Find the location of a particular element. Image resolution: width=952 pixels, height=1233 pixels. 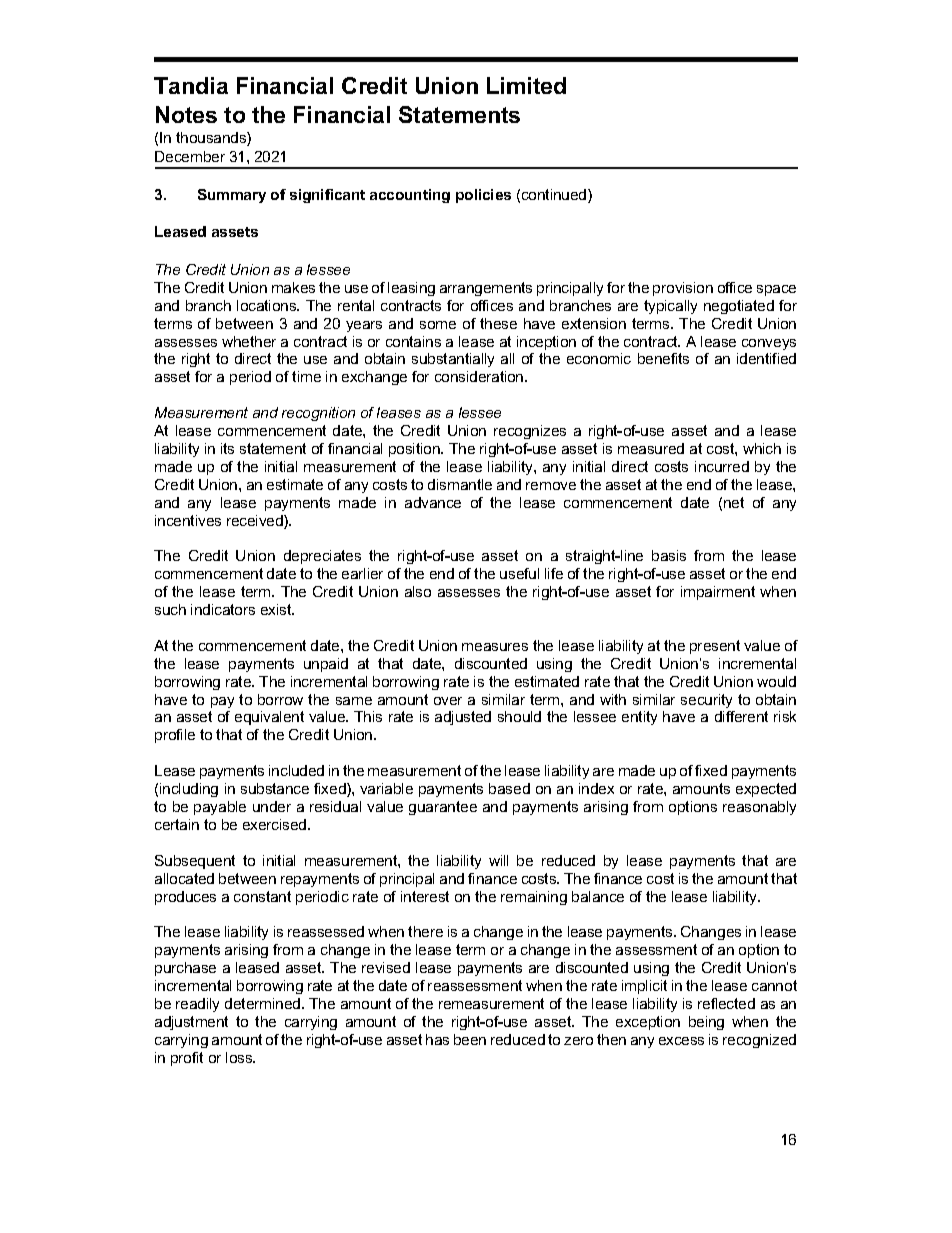

being is located at coordinates (706, 1023).
